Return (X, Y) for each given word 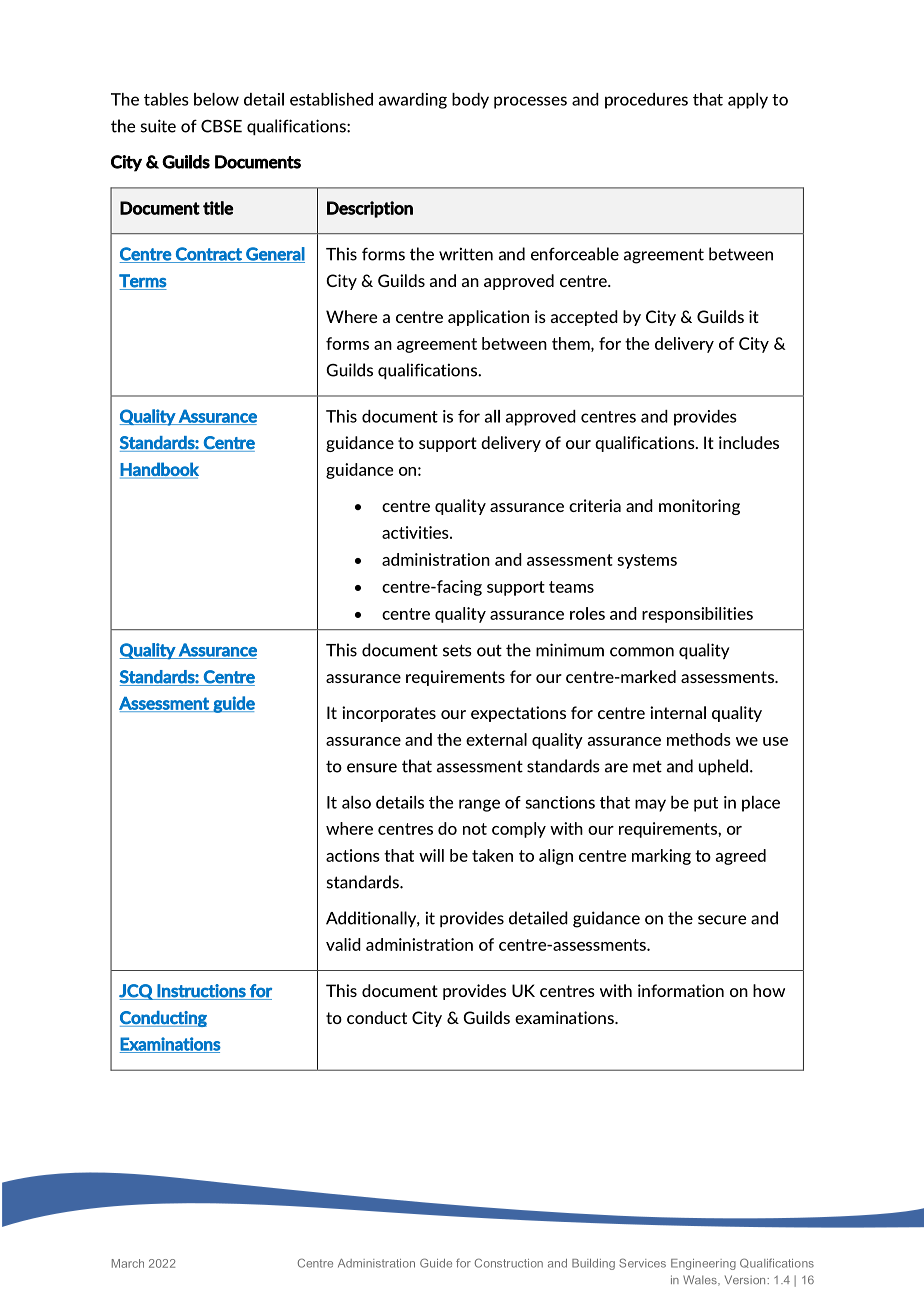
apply (748, 101)
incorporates (389, 714)
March (128, 1263)
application (488, 318)
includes (749, 442)
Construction (509, 1263)
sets (457, 650)
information (681, 990)
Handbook (159, 470)
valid (343, 944)
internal (678, 712)
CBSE (221, 126)
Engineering (703, 1264)
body (470, 101)
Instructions (201, 991)
